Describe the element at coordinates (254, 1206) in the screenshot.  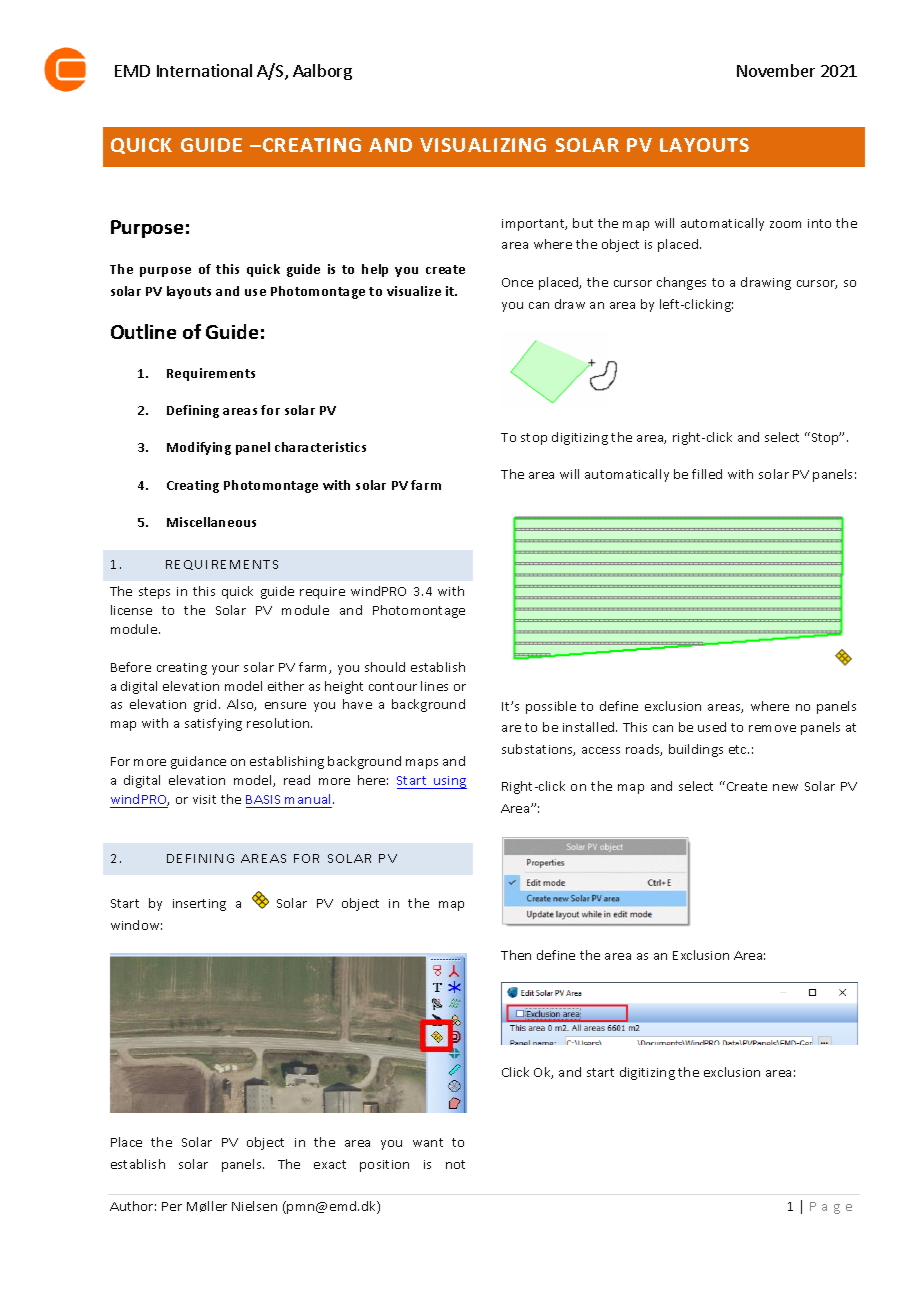
I see `Nielsen` at that location.
